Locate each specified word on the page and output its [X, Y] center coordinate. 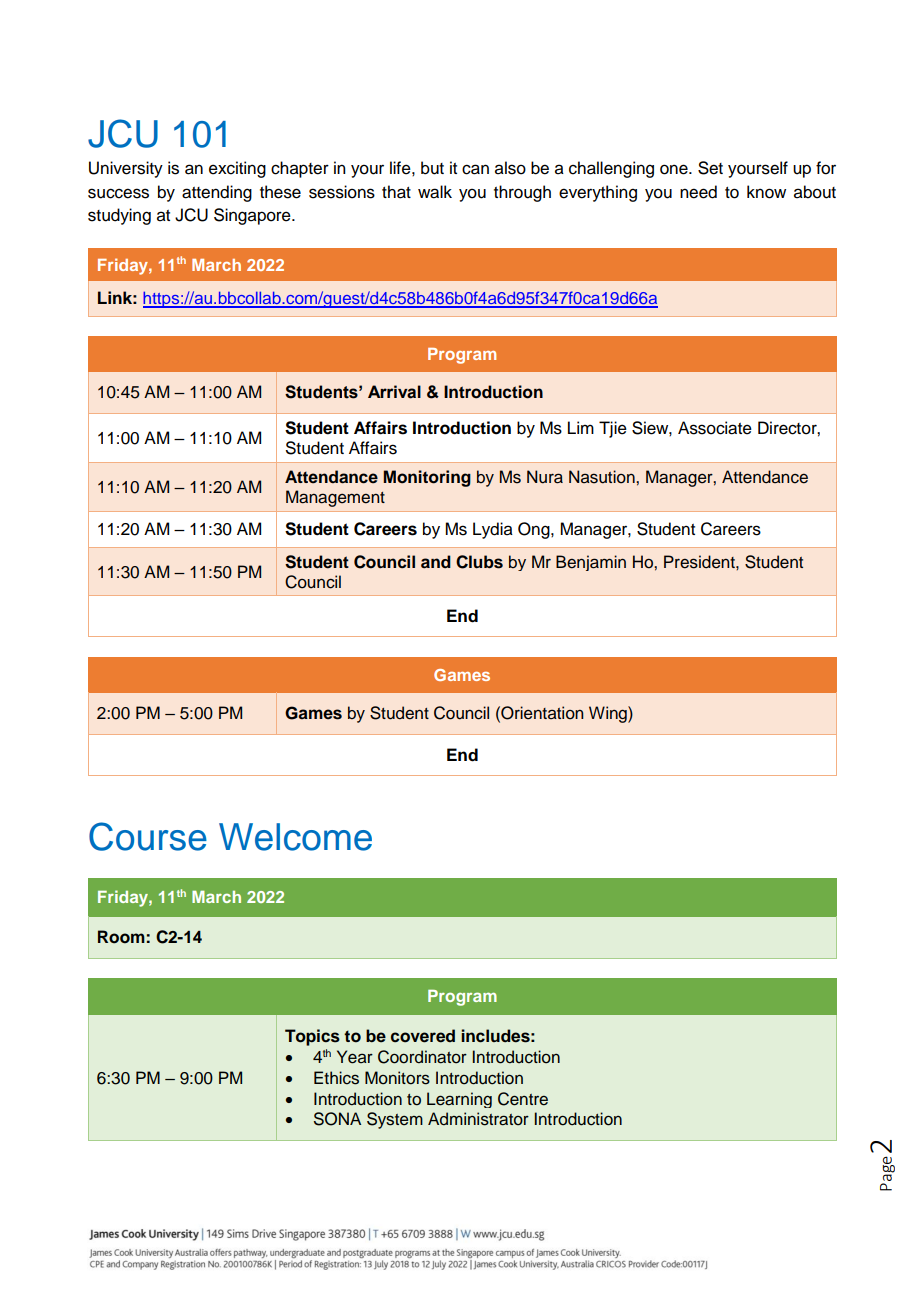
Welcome [295, 837]
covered [423, 1036]
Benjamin [591, 563]
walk [435, 192]
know [766, 192]
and [436, 562]
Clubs [479, 562]
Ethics [336, 1078]
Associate [715, 428]
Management [335, 498]
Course [148, 836]
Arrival [394, 392]
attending [217, 193]
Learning [459, 1100]
